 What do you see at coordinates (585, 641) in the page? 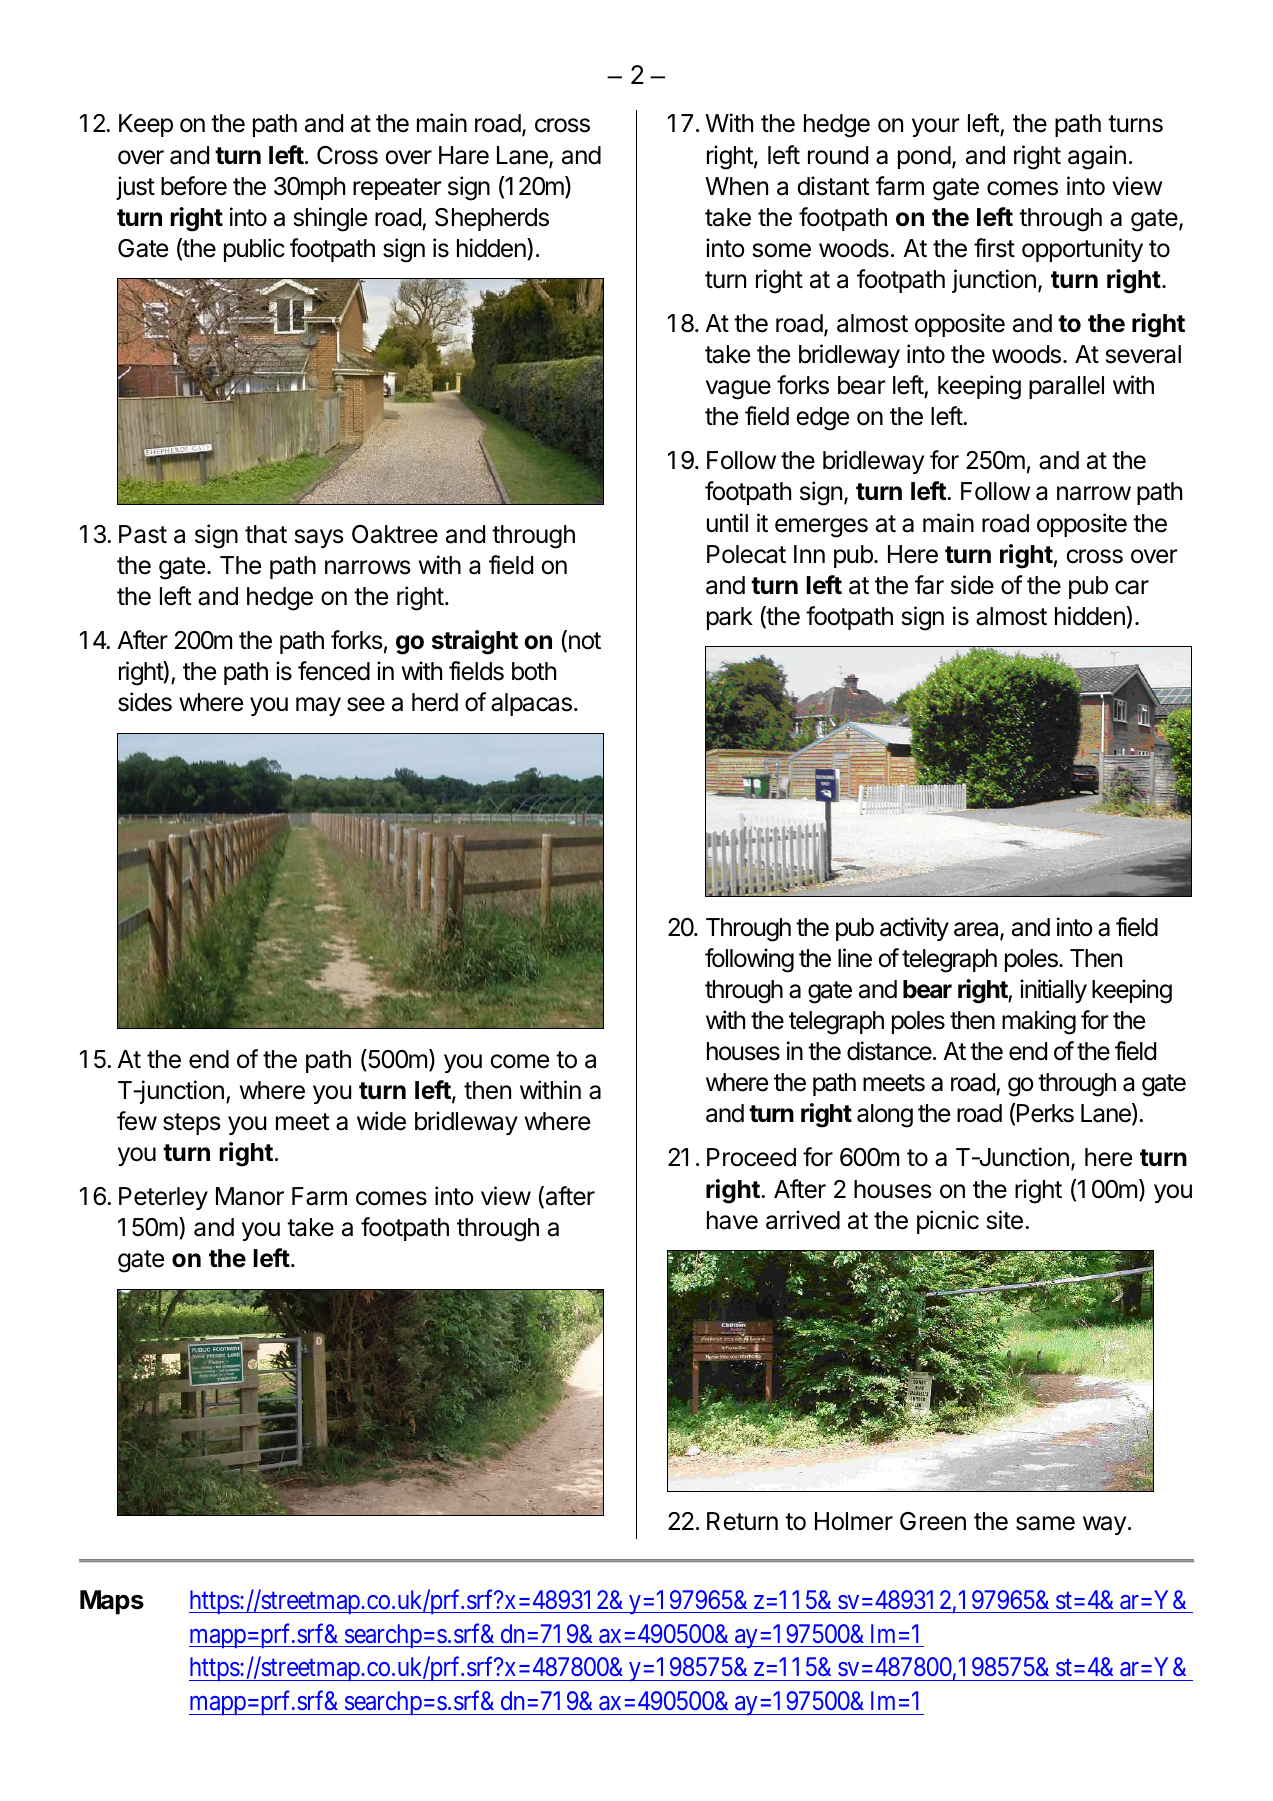
I see `not` at bounding box center [585, 641].
